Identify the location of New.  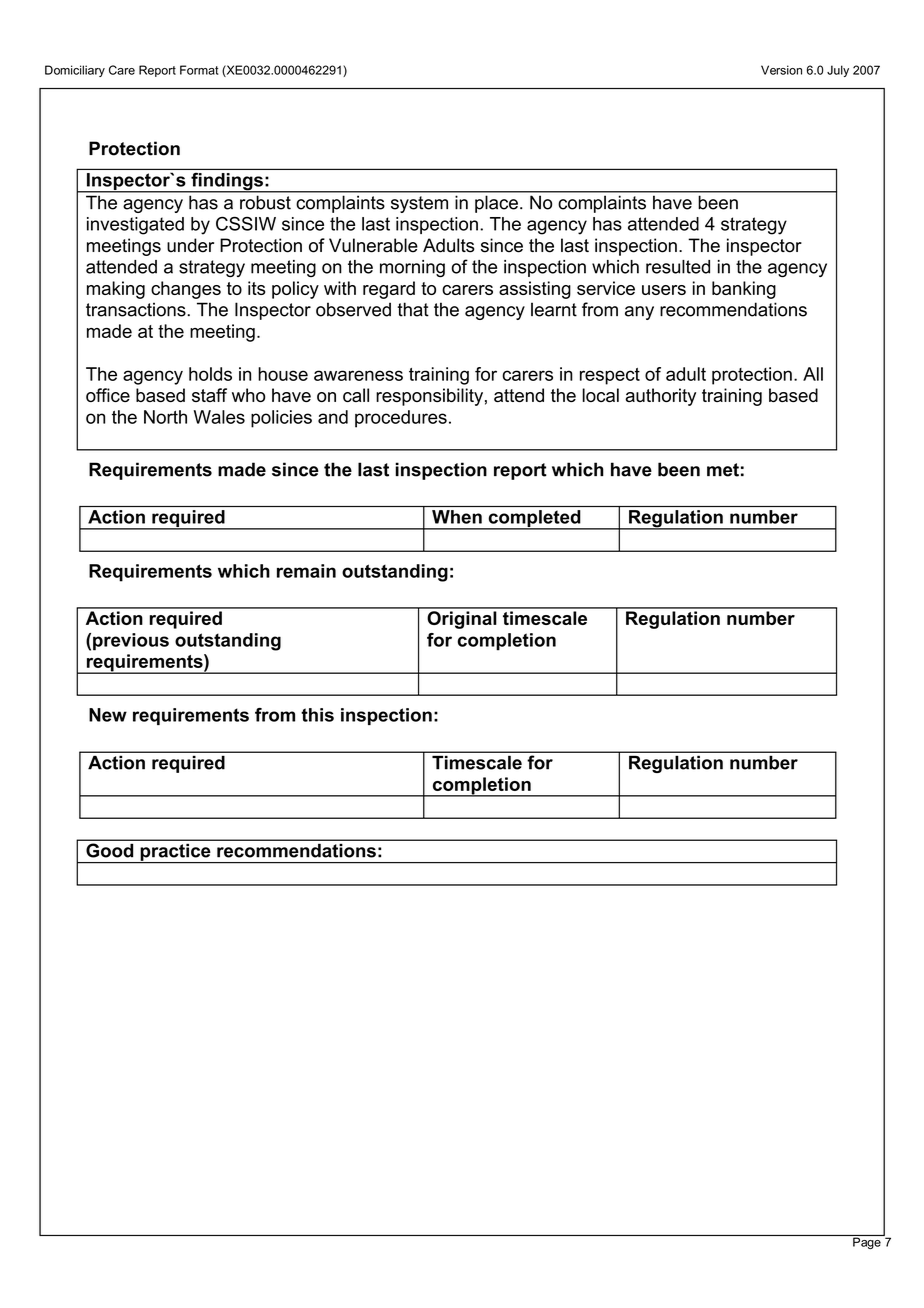
(108, 715).
